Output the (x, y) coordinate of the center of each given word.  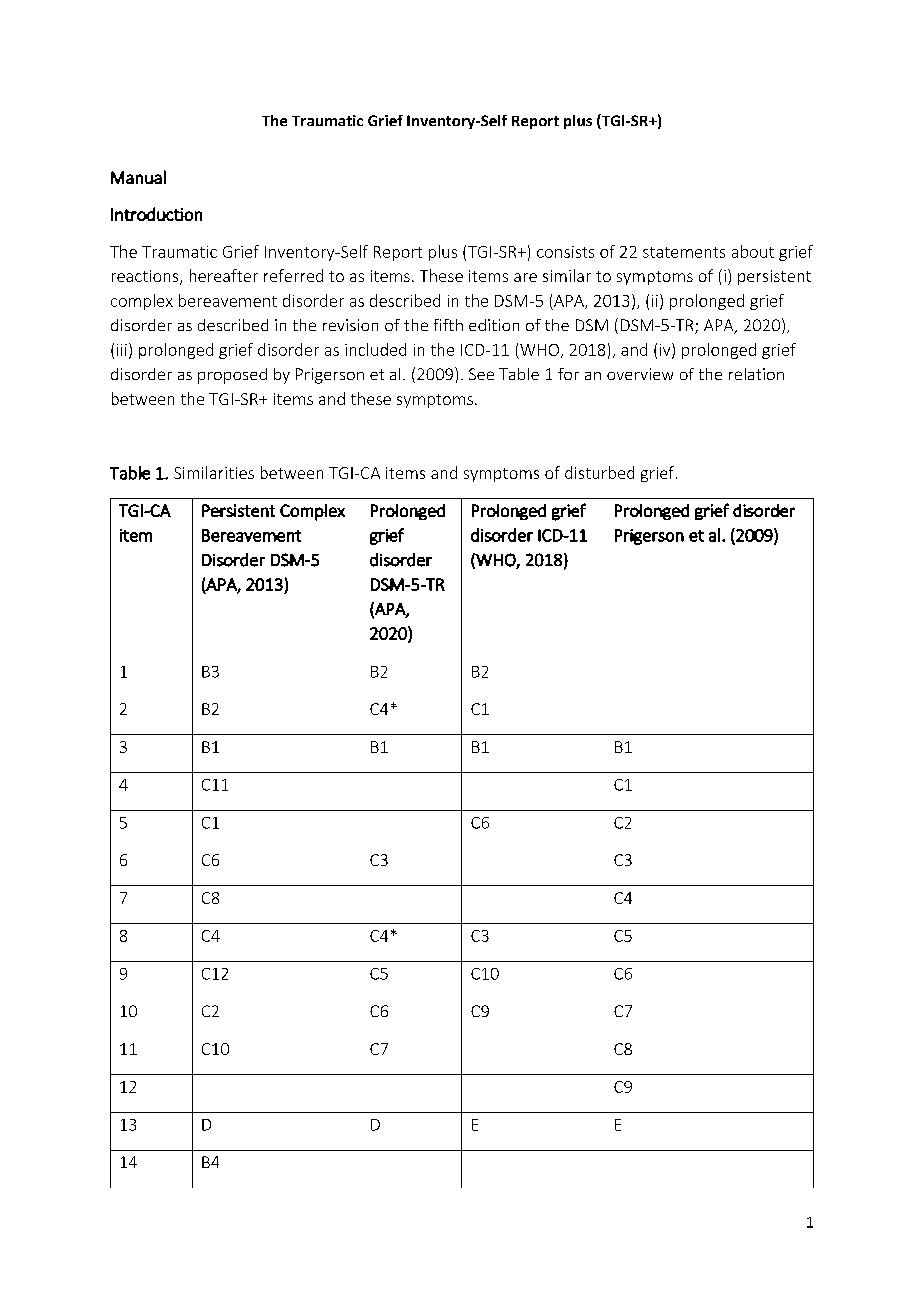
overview (640, 374)
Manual (138, 177)
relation (756, 374)
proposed (232, 376)
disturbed (599, 472)
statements (684, 252)
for (568, 374)
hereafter (224, 275)
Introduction (156, 214)
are (525, 277)
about (753, 251)
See (481, 374)
